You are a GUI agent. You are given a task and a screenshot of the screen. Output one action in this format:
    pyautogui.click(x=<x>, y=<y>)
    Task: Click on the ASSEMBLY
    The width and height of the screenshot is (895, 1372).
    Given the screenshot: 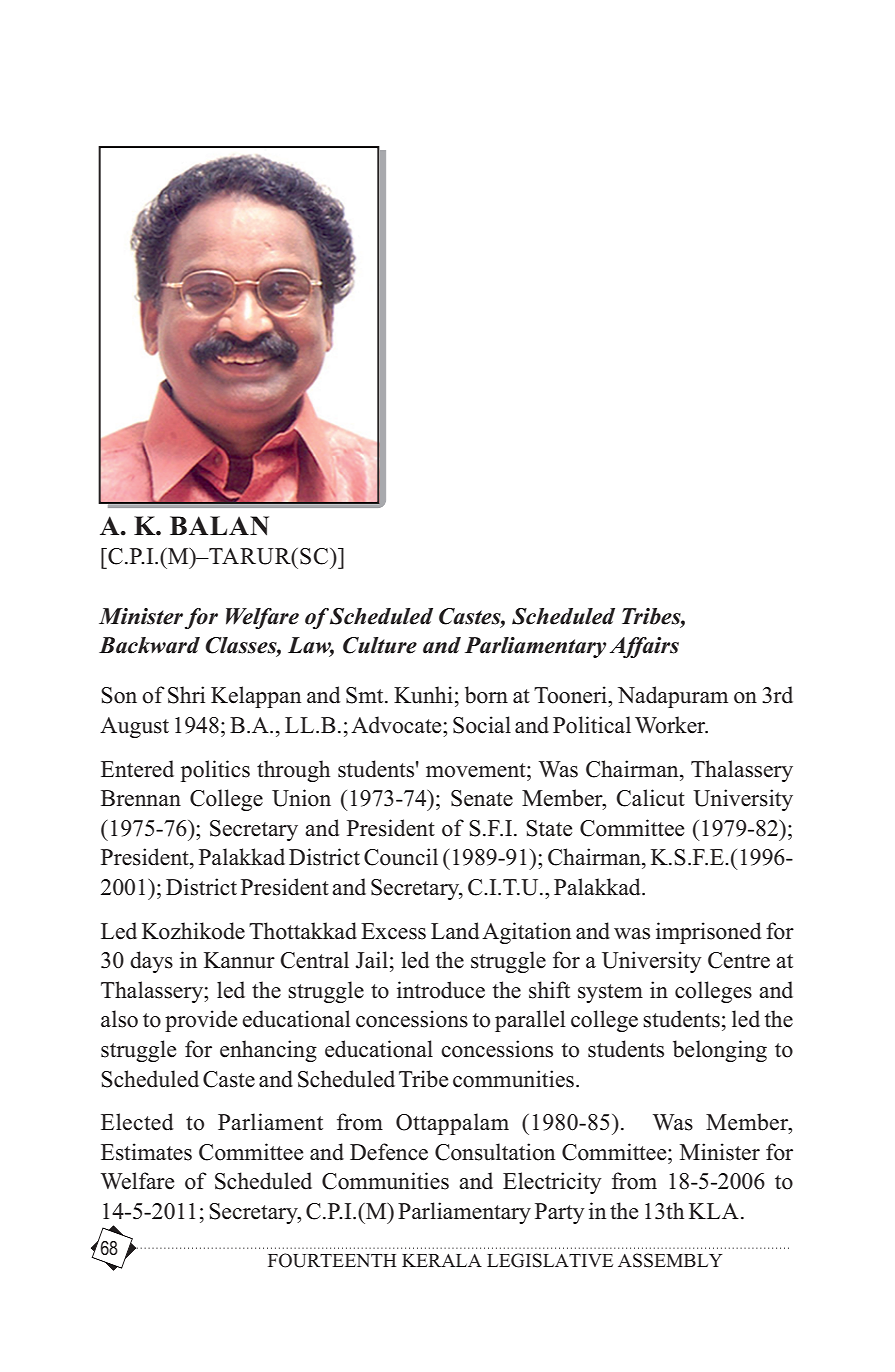 What is the action you would take?
    pyautogui.click(x=670, y=1260)
